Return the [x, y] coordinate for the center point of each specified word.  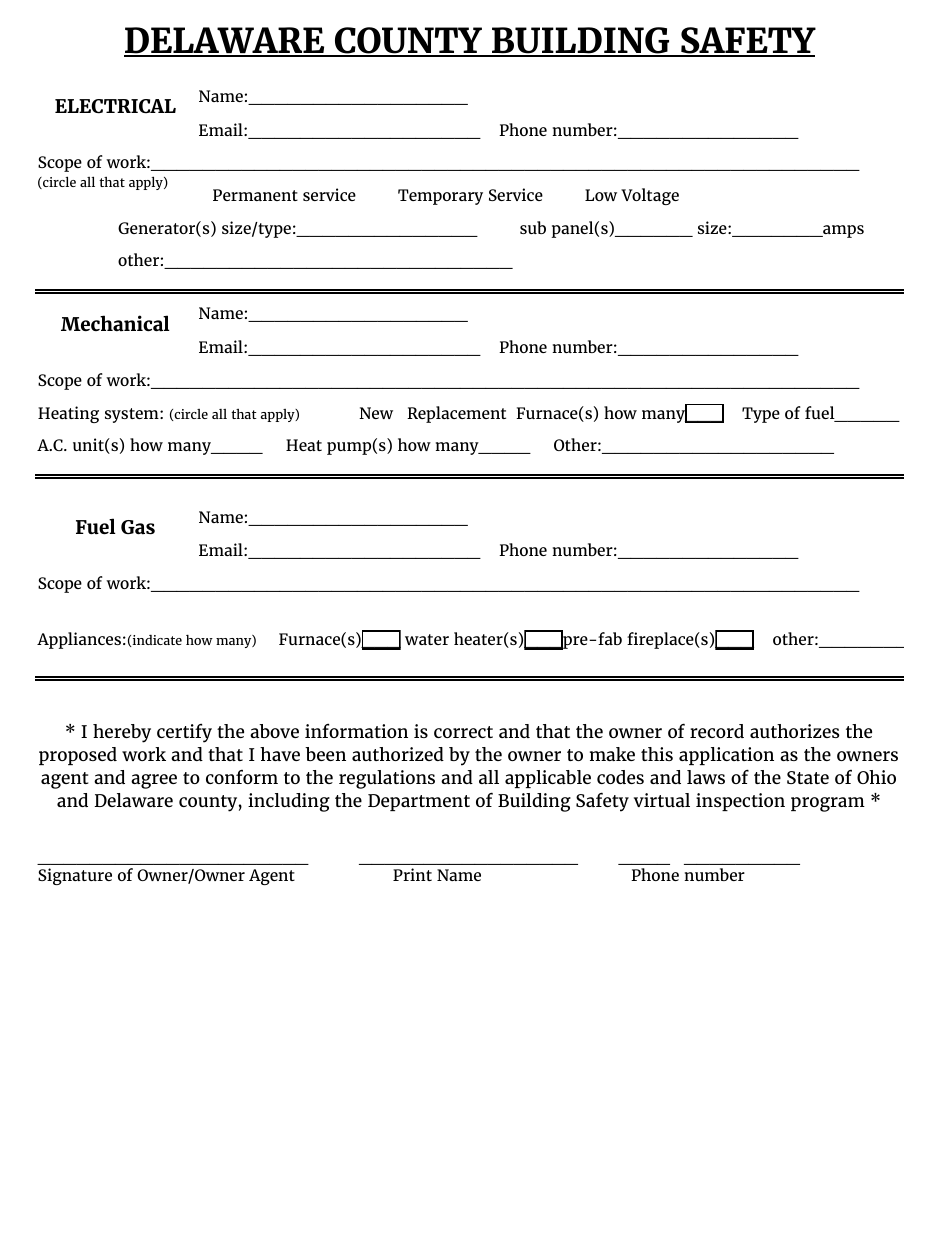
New [376, 413]
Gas [138, 527]
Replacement [456, 414]
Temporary [440, 197]
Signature [75, 876]
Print [412, 874]
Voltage [650, 196]
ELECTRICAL [115, 106]
